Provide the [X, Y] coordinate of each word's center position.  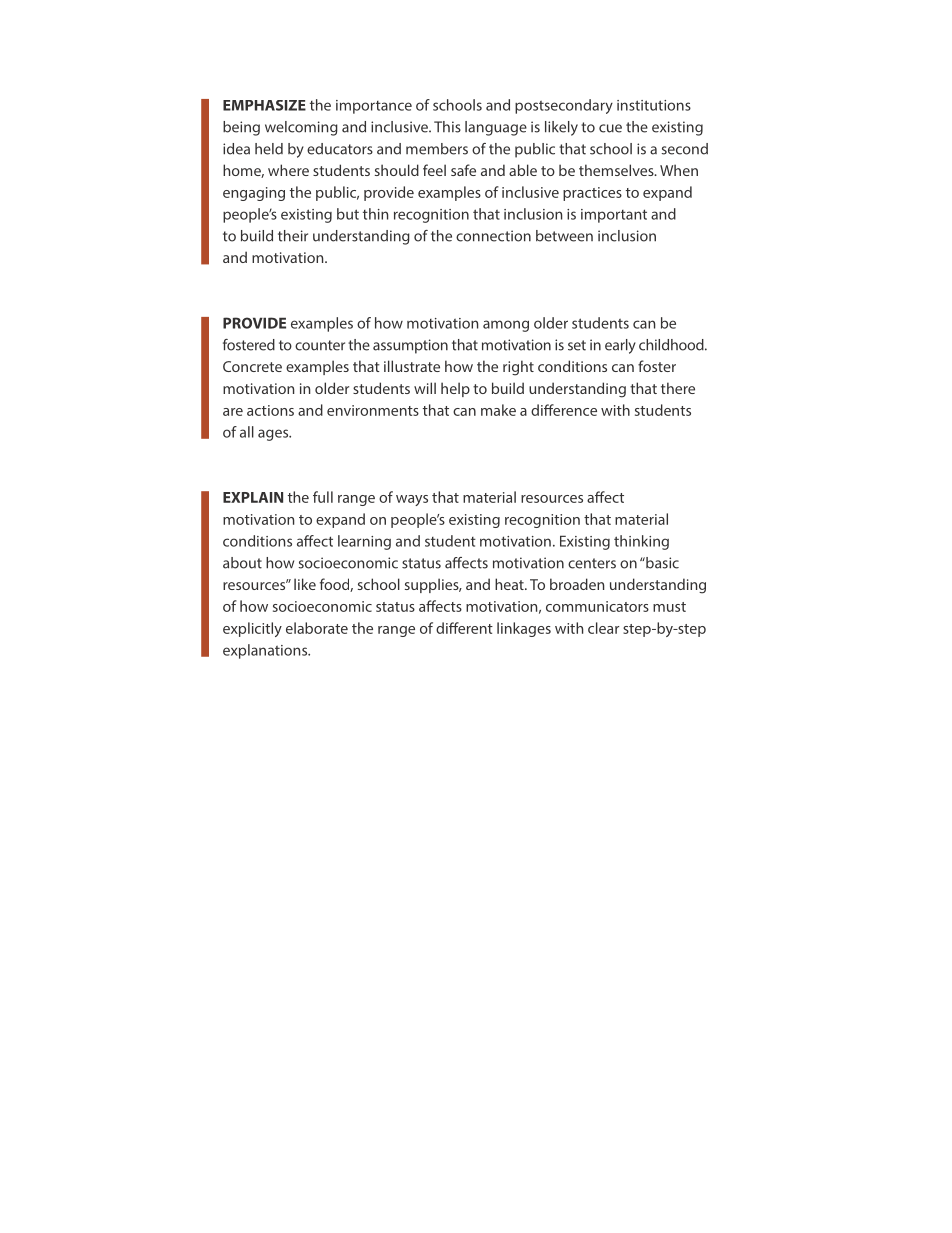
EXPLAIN [253, 497]
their [293, 236]
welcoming [301, 128]
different [464, 628]
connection [493, 236]
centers [592, 563]
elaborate [317, 628]
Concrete [252, 366]
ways [412, 500]
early [620, 346]
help [455, 389]
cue [610, 128]
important [614, 216]
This [447, 127]
